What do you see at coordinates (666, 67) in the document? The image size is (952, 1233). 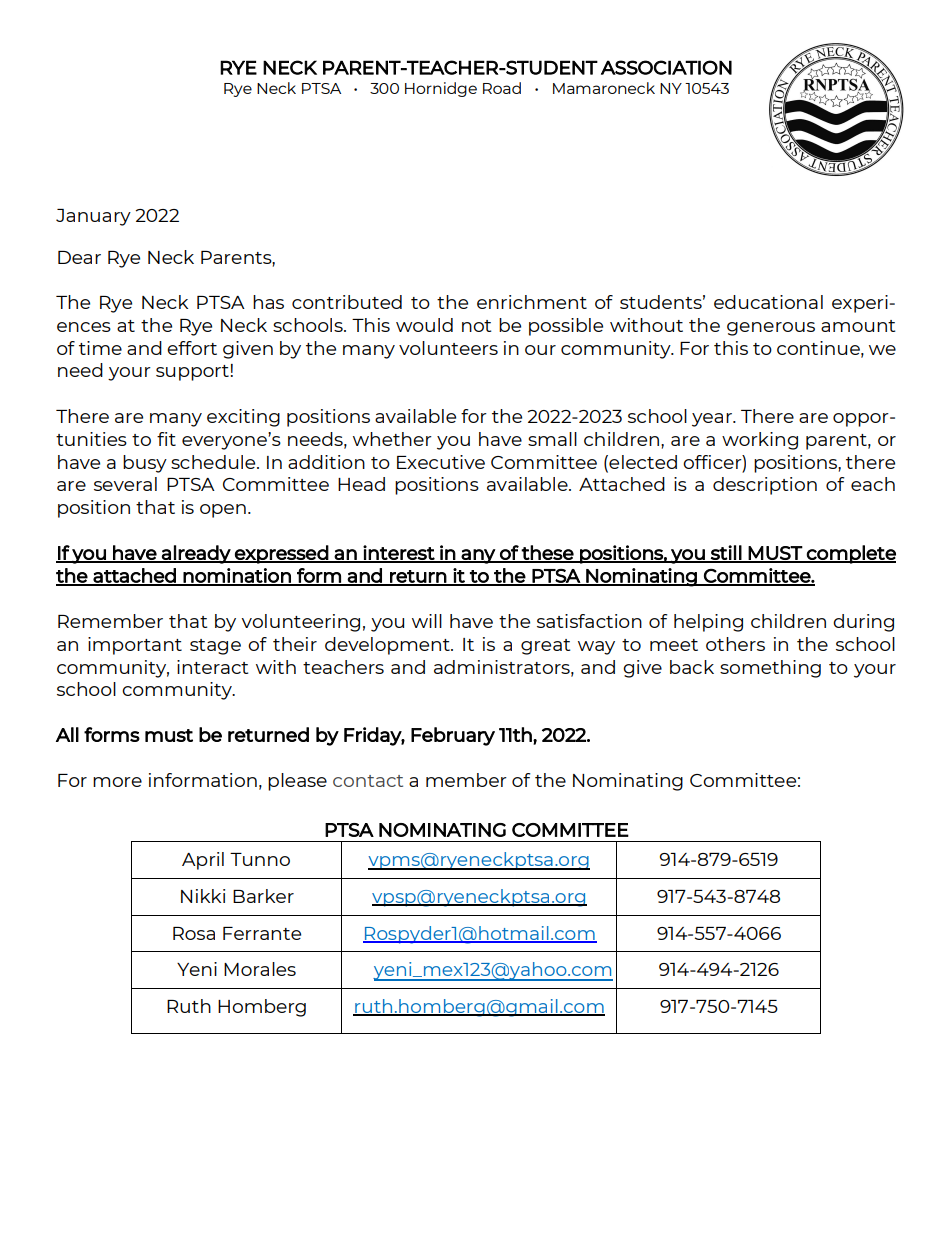 I see `ASSOCIATION` at bounding box center [666, 67].
